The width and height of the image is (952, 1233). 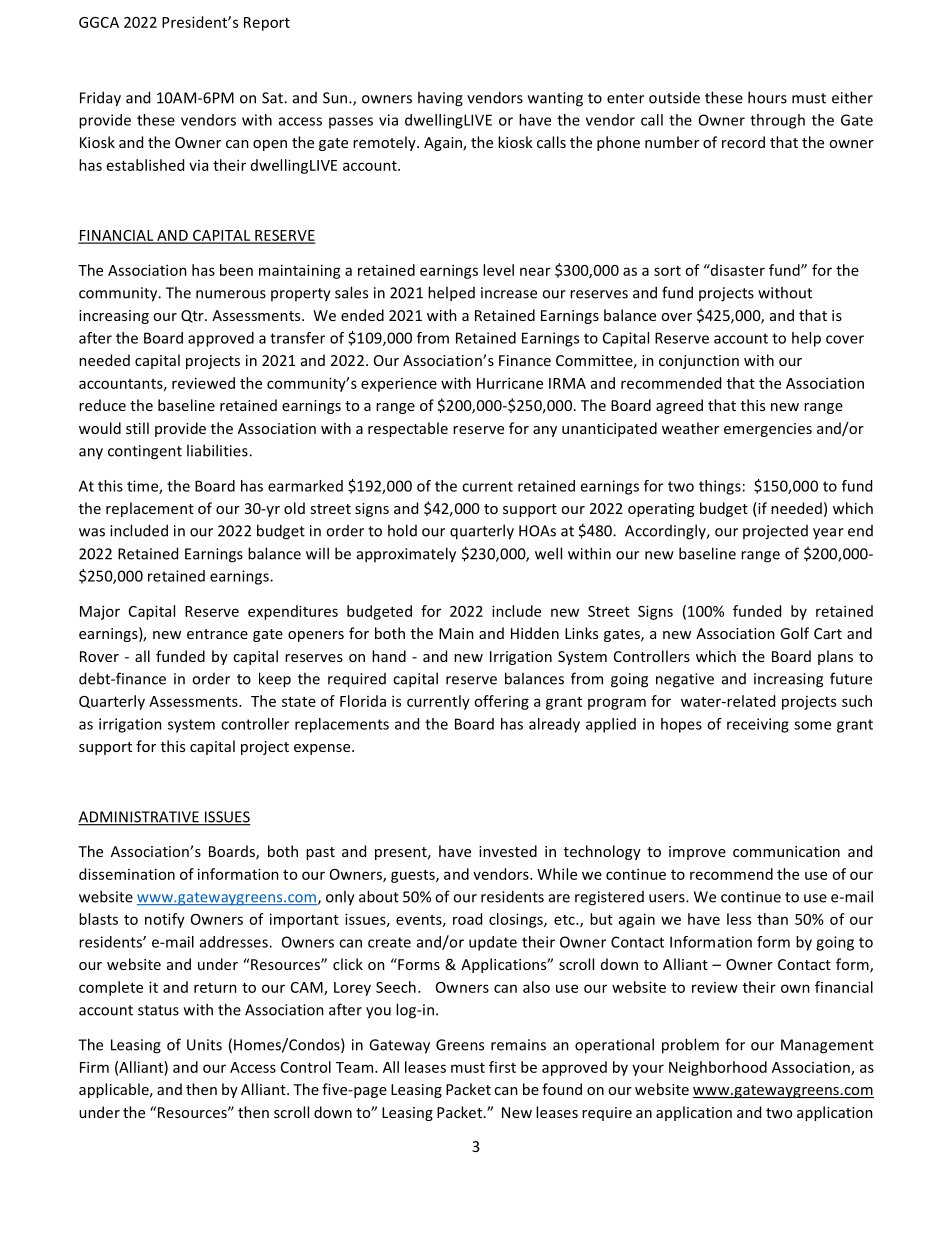 I want to click on first, so click(x=502, y=1067).
